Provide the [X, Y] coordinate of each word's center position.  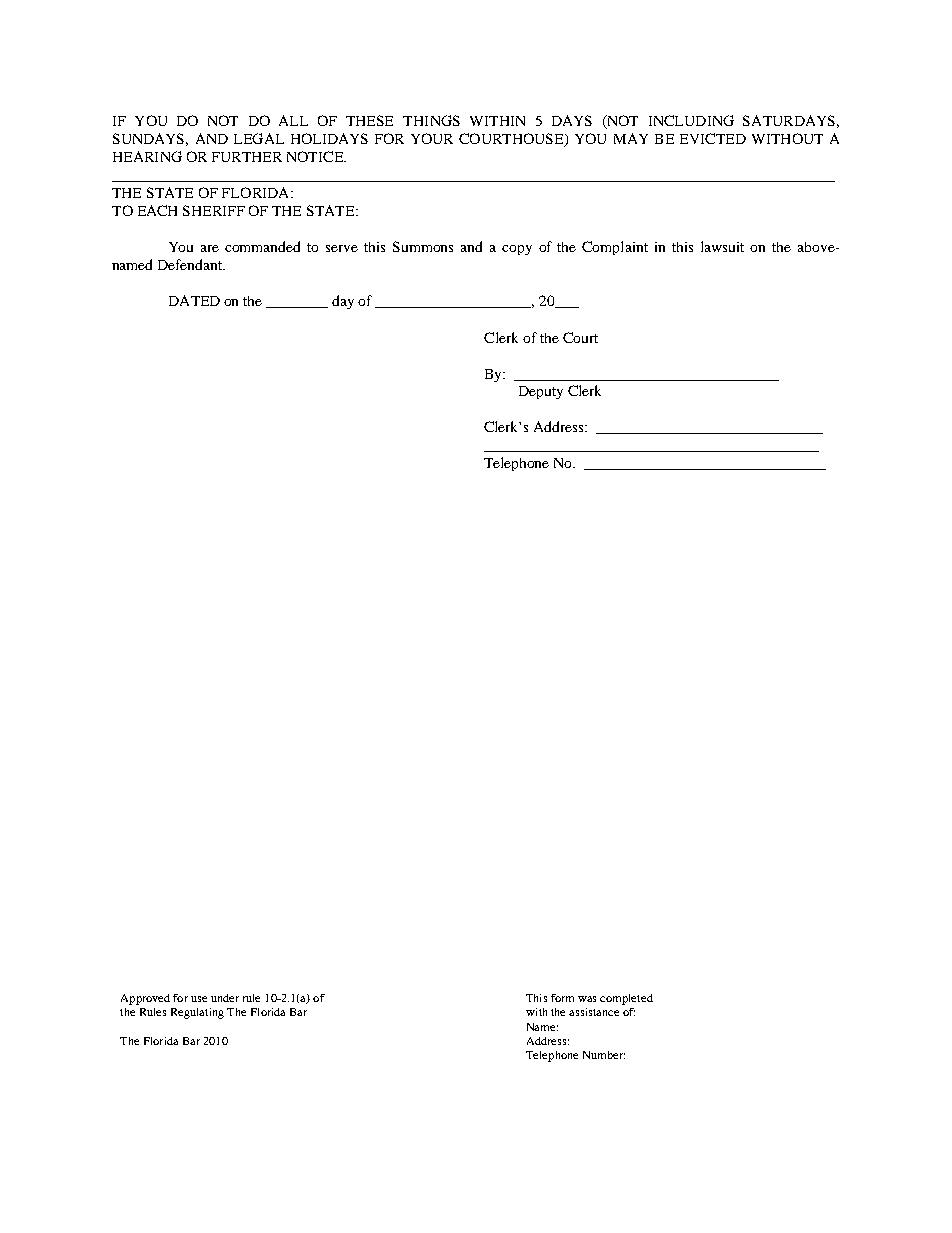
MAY [631, 138]
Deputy [541, 392]
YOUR [432, 138]
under [225, 998]
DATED [194, 300]
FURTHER [247, 157]
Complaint [615, 248]
